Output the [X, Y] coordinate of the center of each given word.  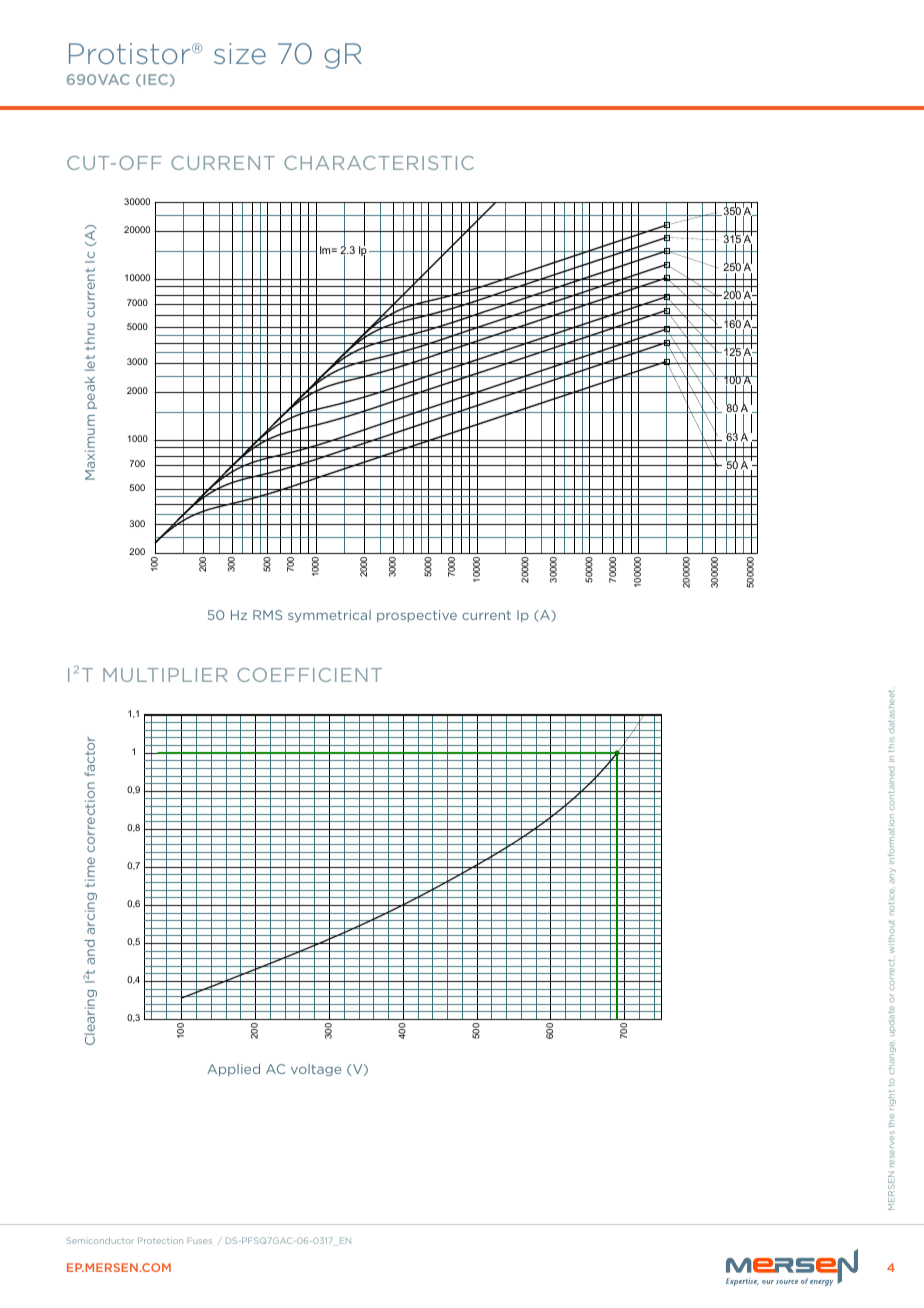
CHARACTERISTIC [379, 163]
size [240, 53]
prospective [417, 616]
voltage [316, 1070]
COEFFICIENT [309, 675]
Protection [160, 1240]
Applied [233, 1070]
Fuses [199, 1240]
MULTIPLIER [165, 675]
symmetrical [329, 616]
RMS [267, 615]
